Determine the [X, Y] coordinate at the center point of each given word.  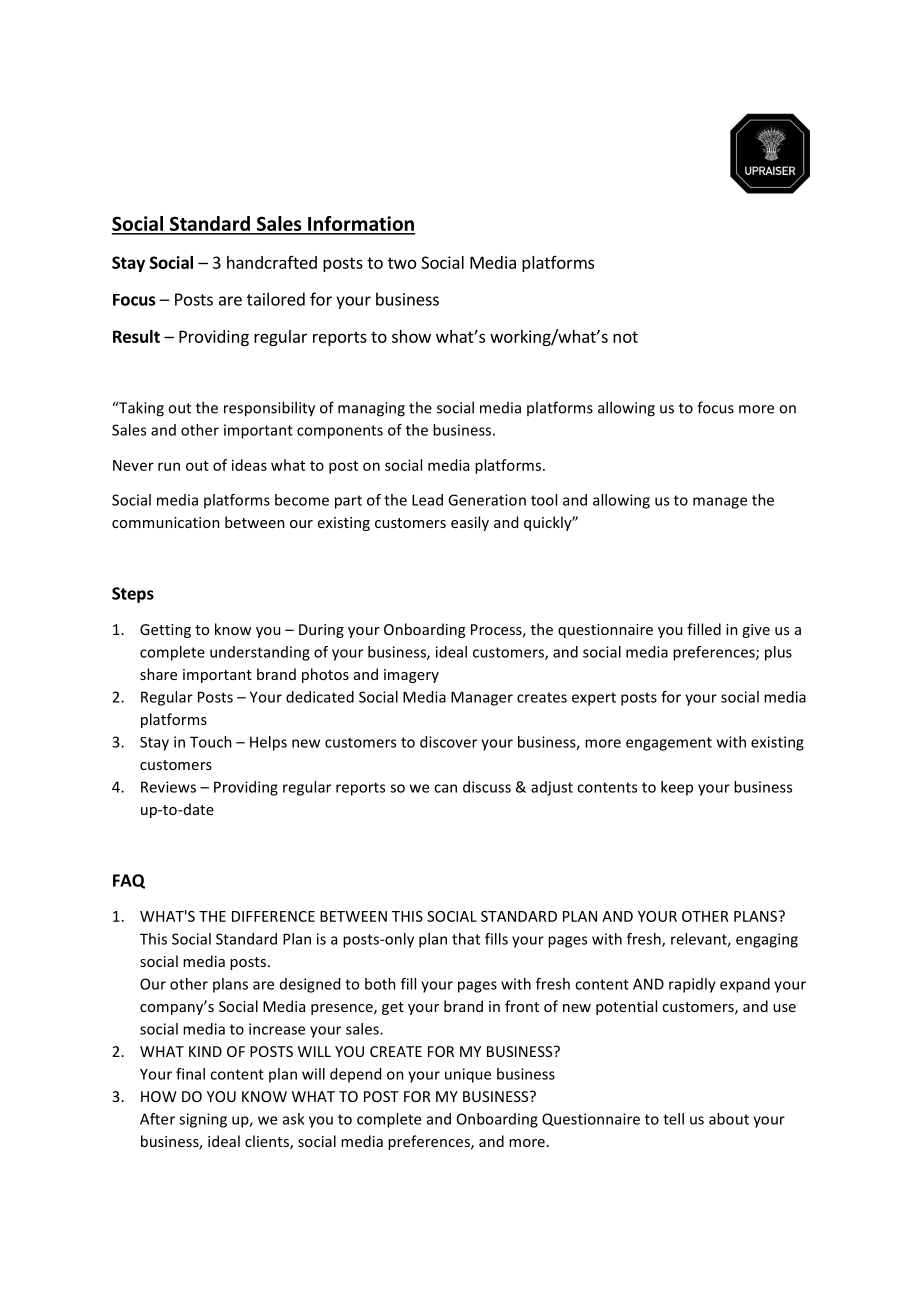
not [625, 337]
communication [166, 522]
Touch [211, 742]
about [729, 1119]
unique [468, 1075]
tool [544, 500]
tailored [276, 299]
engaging [767, 940]
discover [448, 742]
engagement [669, 744]
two [402, 263]
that [466, 939]
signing [203, 1120]
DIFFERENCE [273, 916]
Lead [427, 500]
